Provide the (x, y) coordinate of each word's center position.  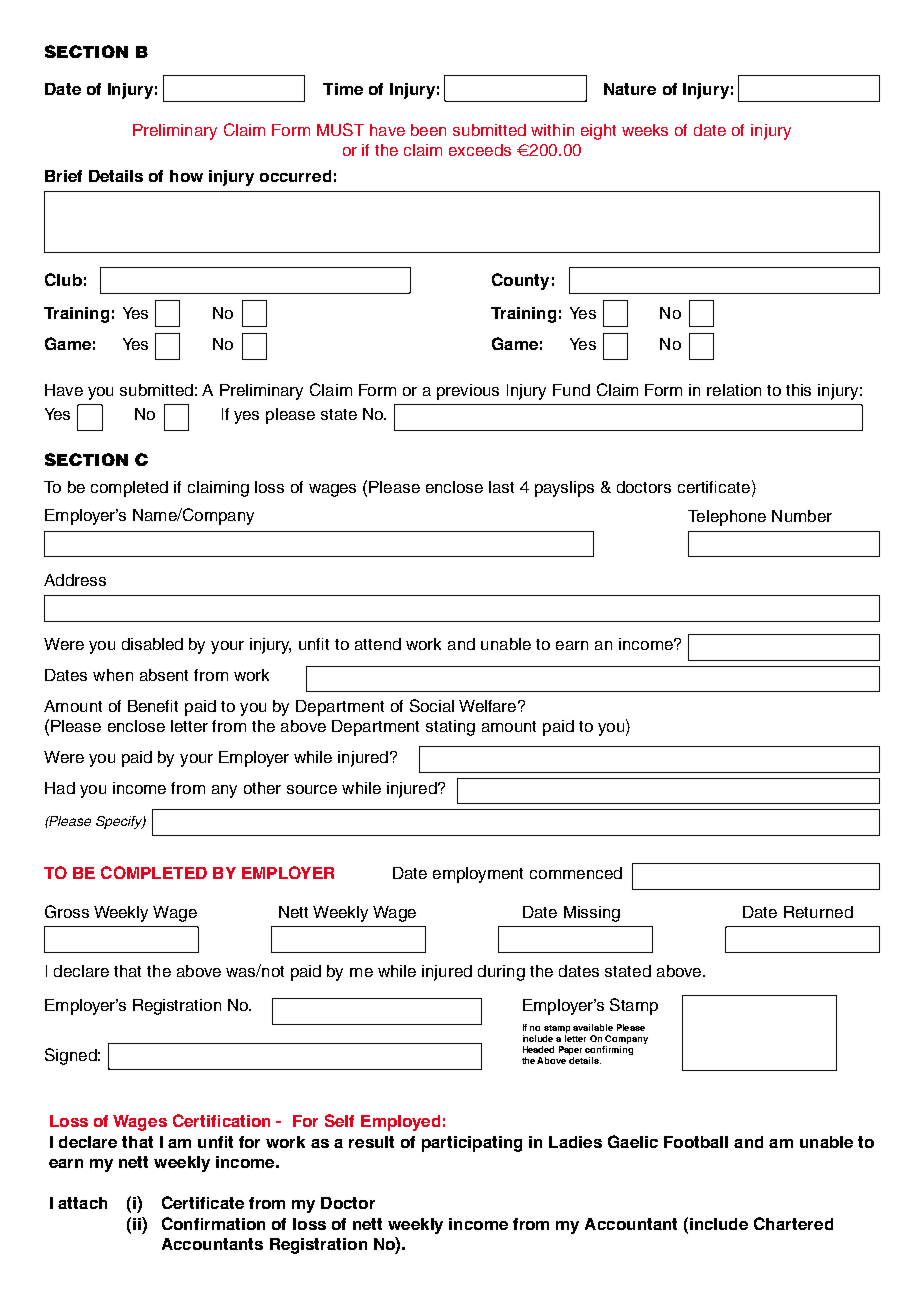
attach (82, 1203)
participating (472, 1144)
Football (696, 1142)
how (186, 176)
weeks (645, 130)
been (428, 130)
